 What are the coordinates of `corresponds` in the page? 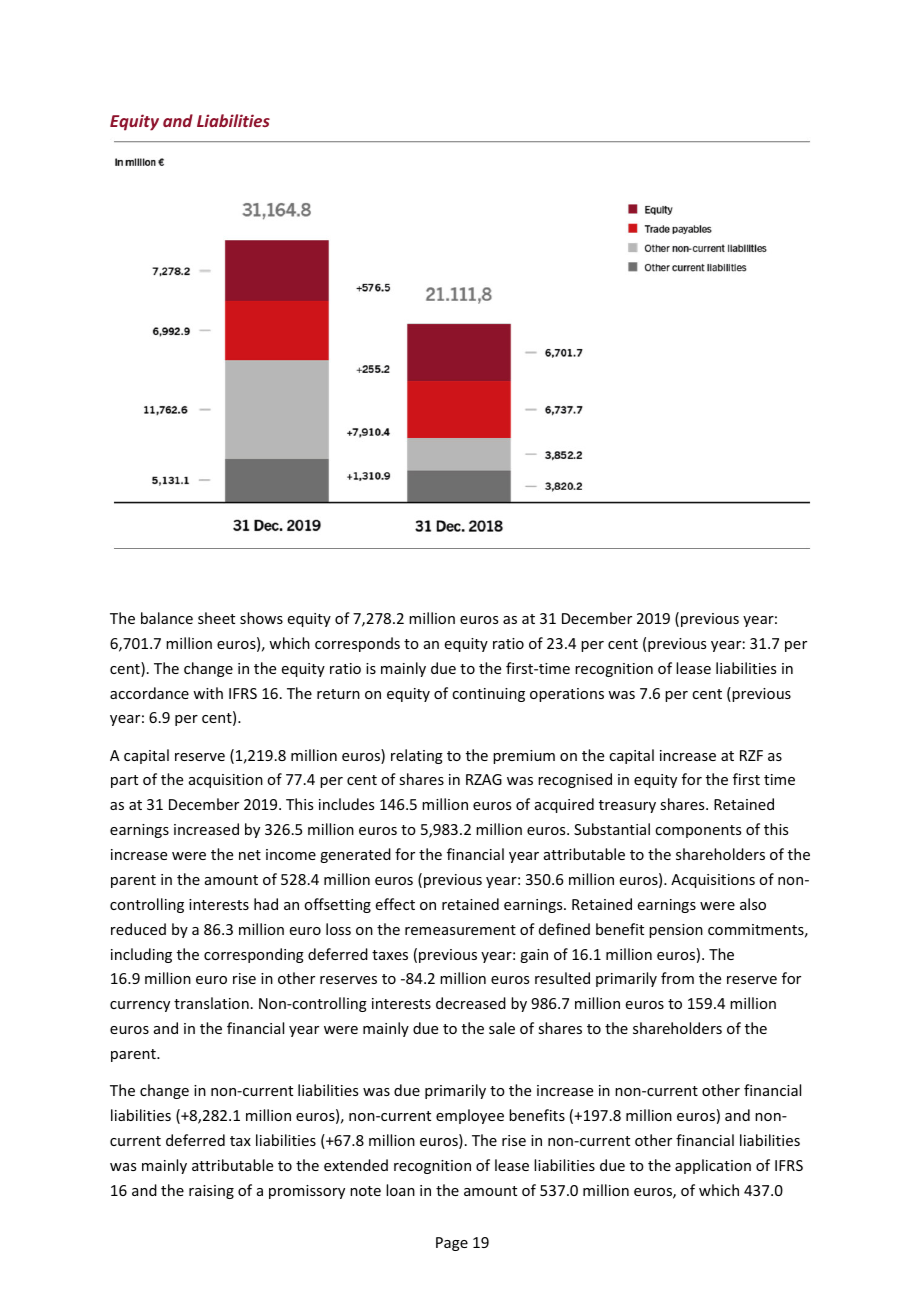 It's located at (357, 644).
